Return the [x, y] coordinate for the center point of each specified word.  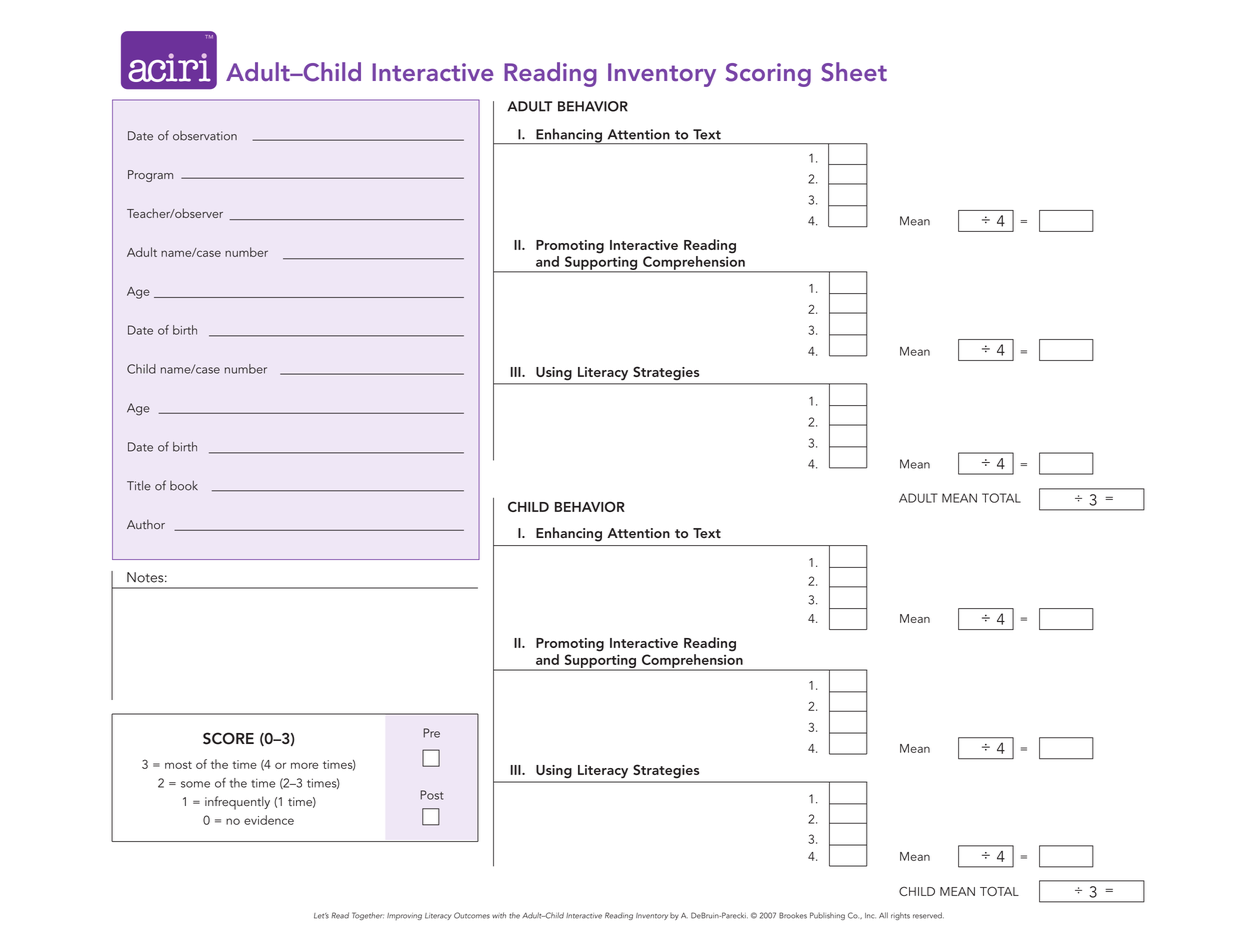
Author [146, 524]
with [499, 915]
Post [431, 795]
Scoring [768, 75]
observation [205, 136]
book [184, 486]
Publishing [827, 916]
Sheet [854, 72]
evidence [269, 820]
